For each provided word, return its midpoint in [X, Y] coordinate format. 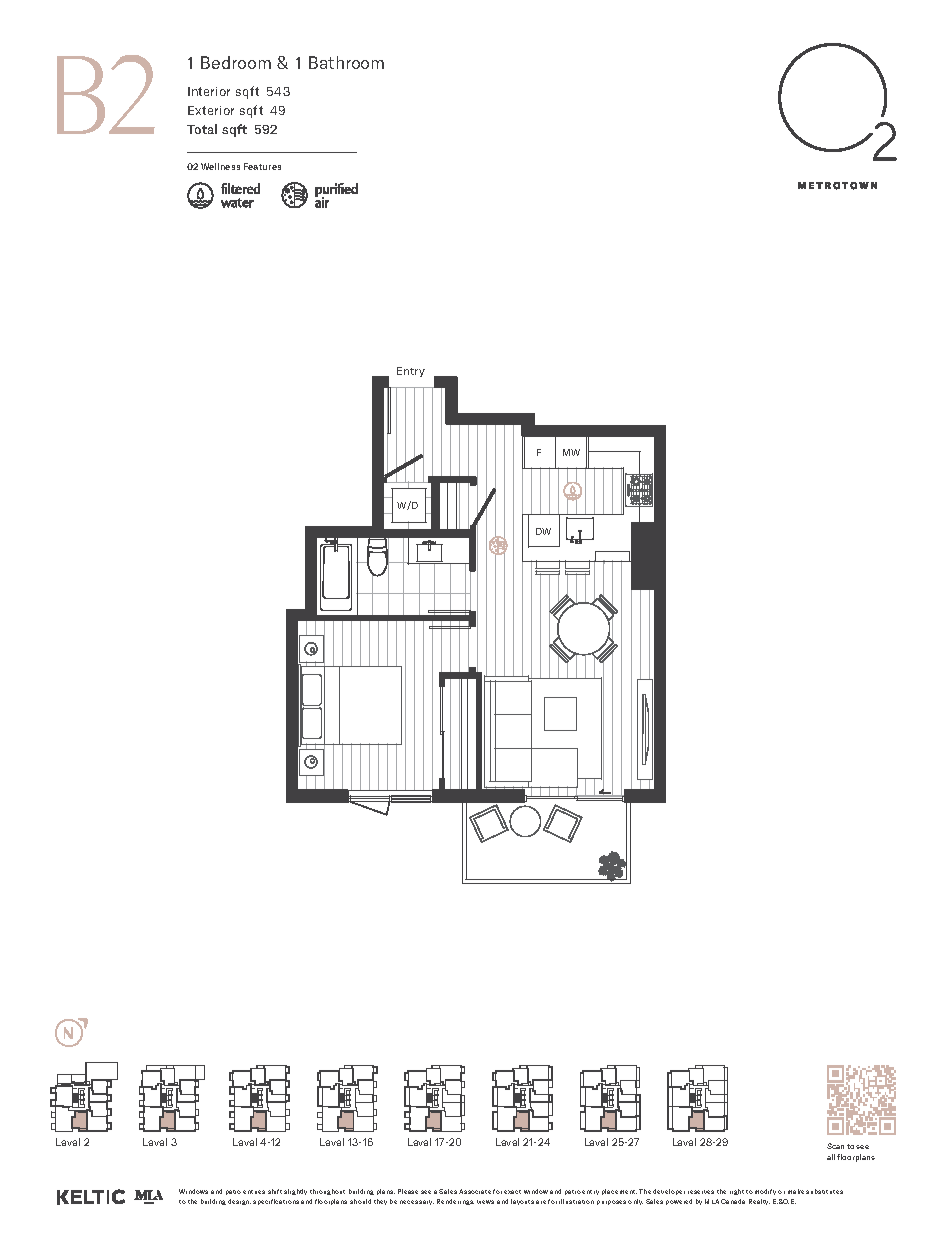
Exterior [211, 110]
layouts [522, 1202]
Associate [475, 1191]
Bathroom [346, 62]
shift [275, 1191]
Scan [835, 1146]
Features [262, 166]
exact [512, 1192]
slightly [295, 1192]
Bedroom [236, 62]
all [831, 1157]
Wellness [220, 166]
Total [202, 129]
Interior [209, 91]
